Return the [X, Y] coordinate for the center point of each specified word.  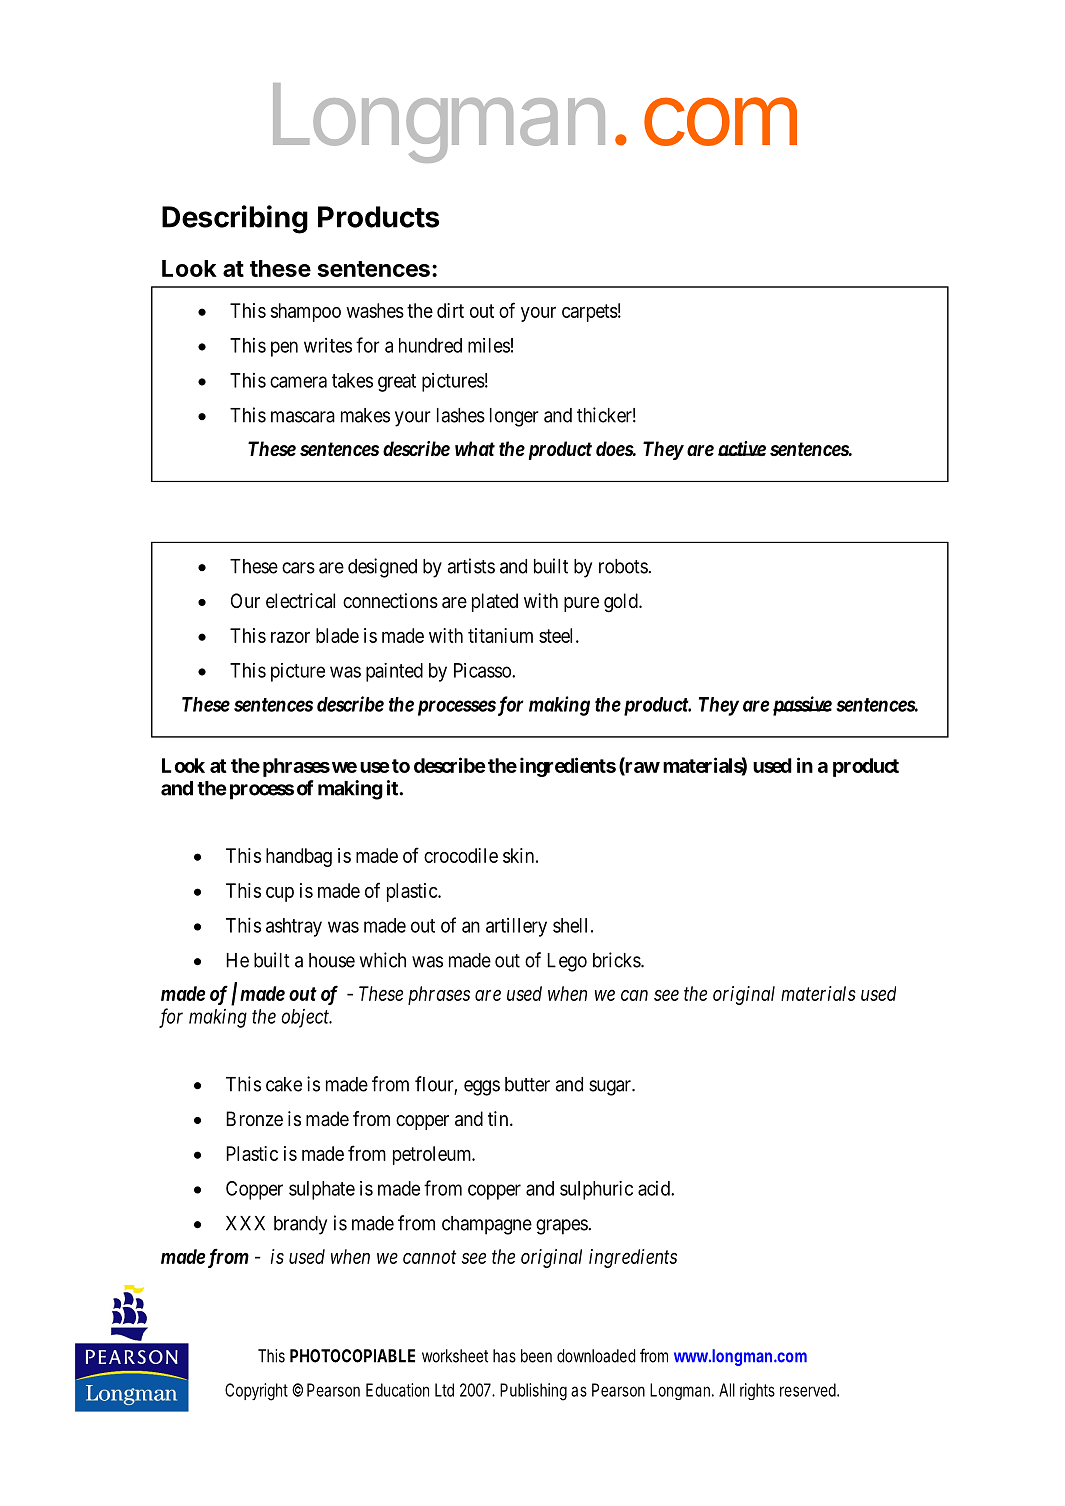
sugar [611, 1088]
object [306, 1018]
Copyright [256, 1392]
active [742, 448]
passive [800, 706]
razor [290, 637]
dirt [450, 310]
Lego [567, 962]
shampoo [306, 312]
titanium [500, 635]
